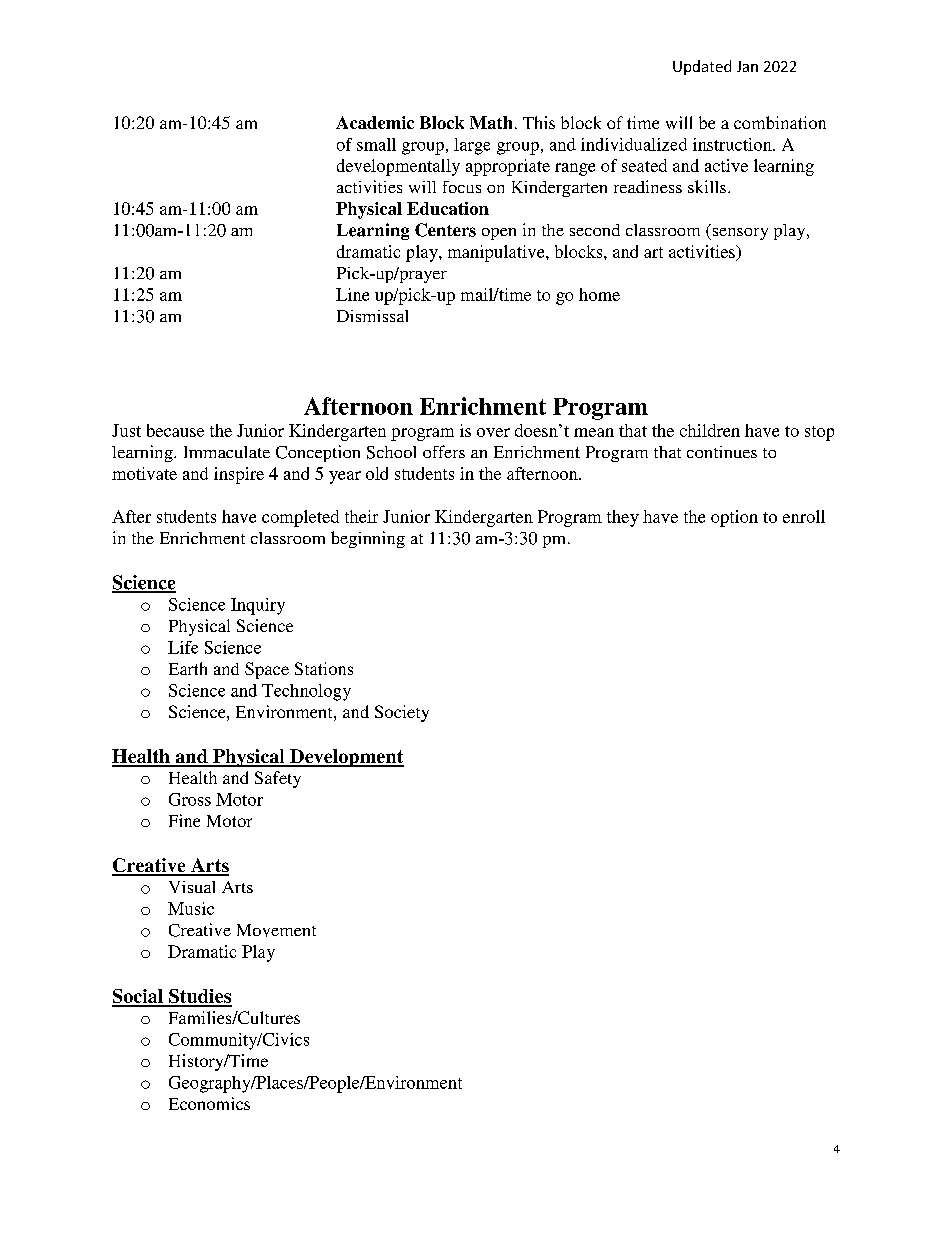 The width and height of the screenshot is (952, 1233). Describe the element at coordinates (734, 518) in the screenshot. I see `option` at that location.
